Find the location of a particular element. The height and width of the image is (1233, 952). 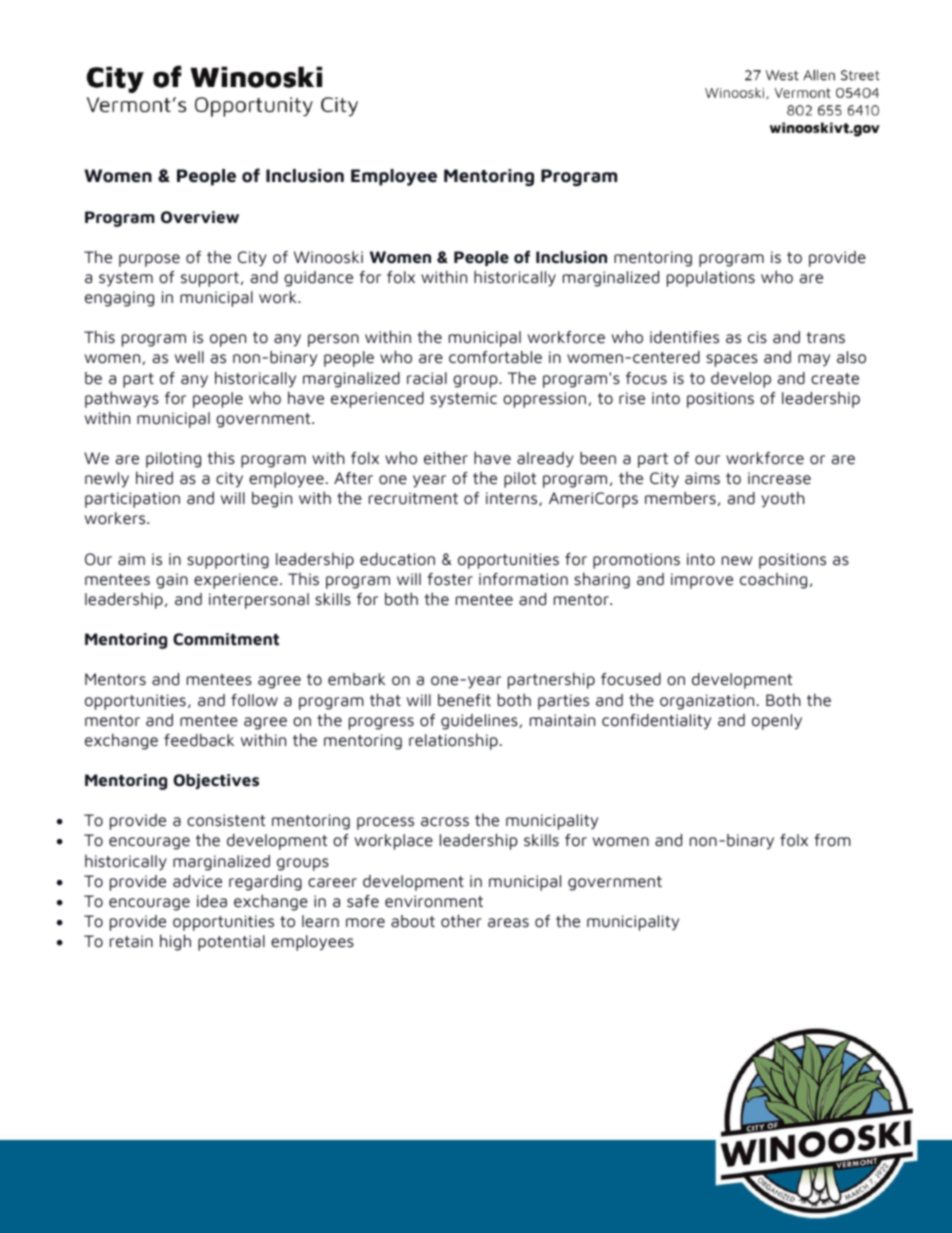

populations is located at coordinates (711, 279).
